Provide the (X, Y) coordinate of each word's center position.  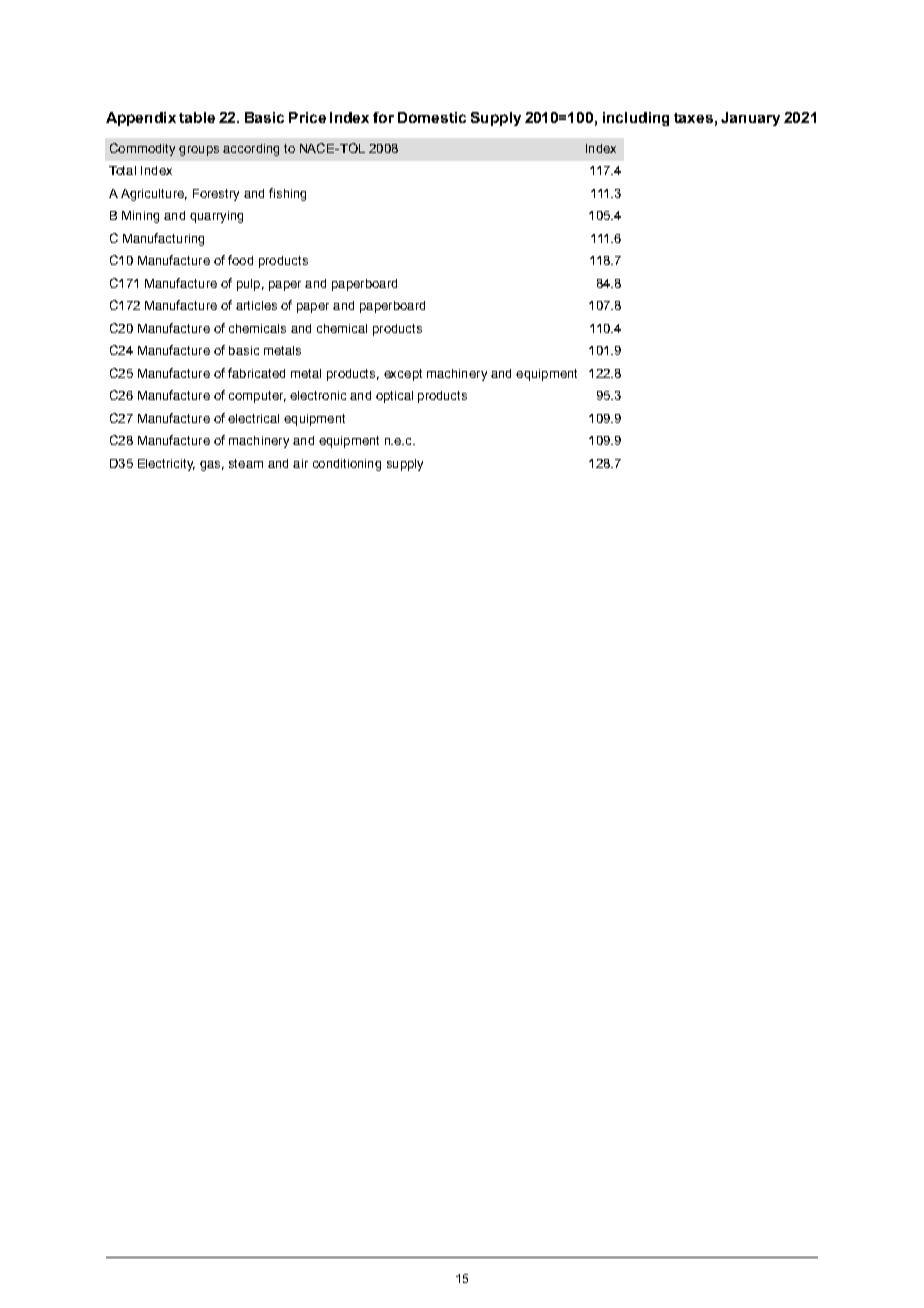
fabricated (256, 373)
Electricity (166, 465)
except (403, 375)
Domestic (432, 117)
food (240, 260)
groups (199, 151)
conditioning (347, 465)
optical (394, 397)
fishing (287, 194)
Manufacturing (163, 239)
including (636, 119)
